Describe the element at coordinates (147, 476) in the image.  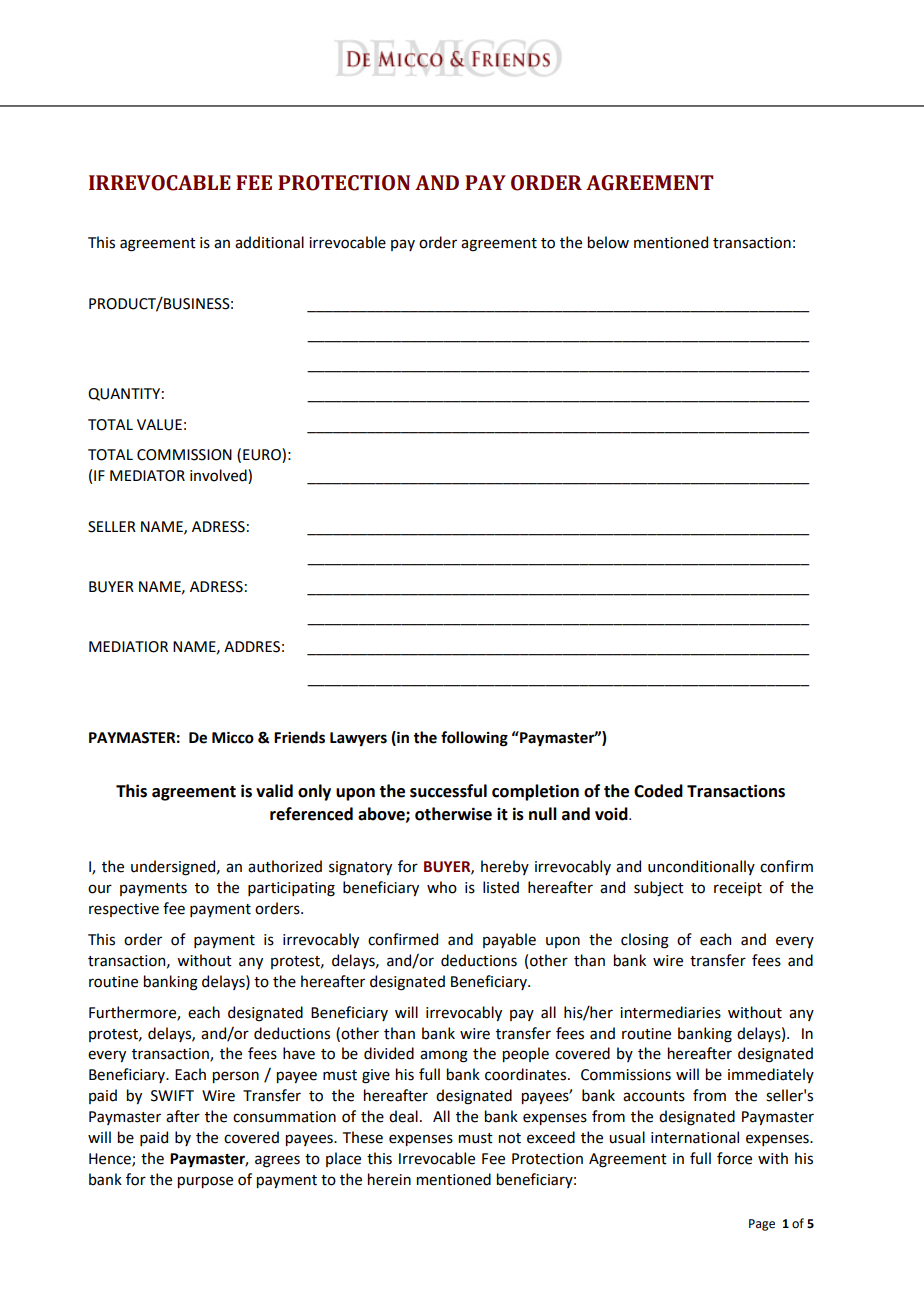
I see `MEDIATOR` at that location.
